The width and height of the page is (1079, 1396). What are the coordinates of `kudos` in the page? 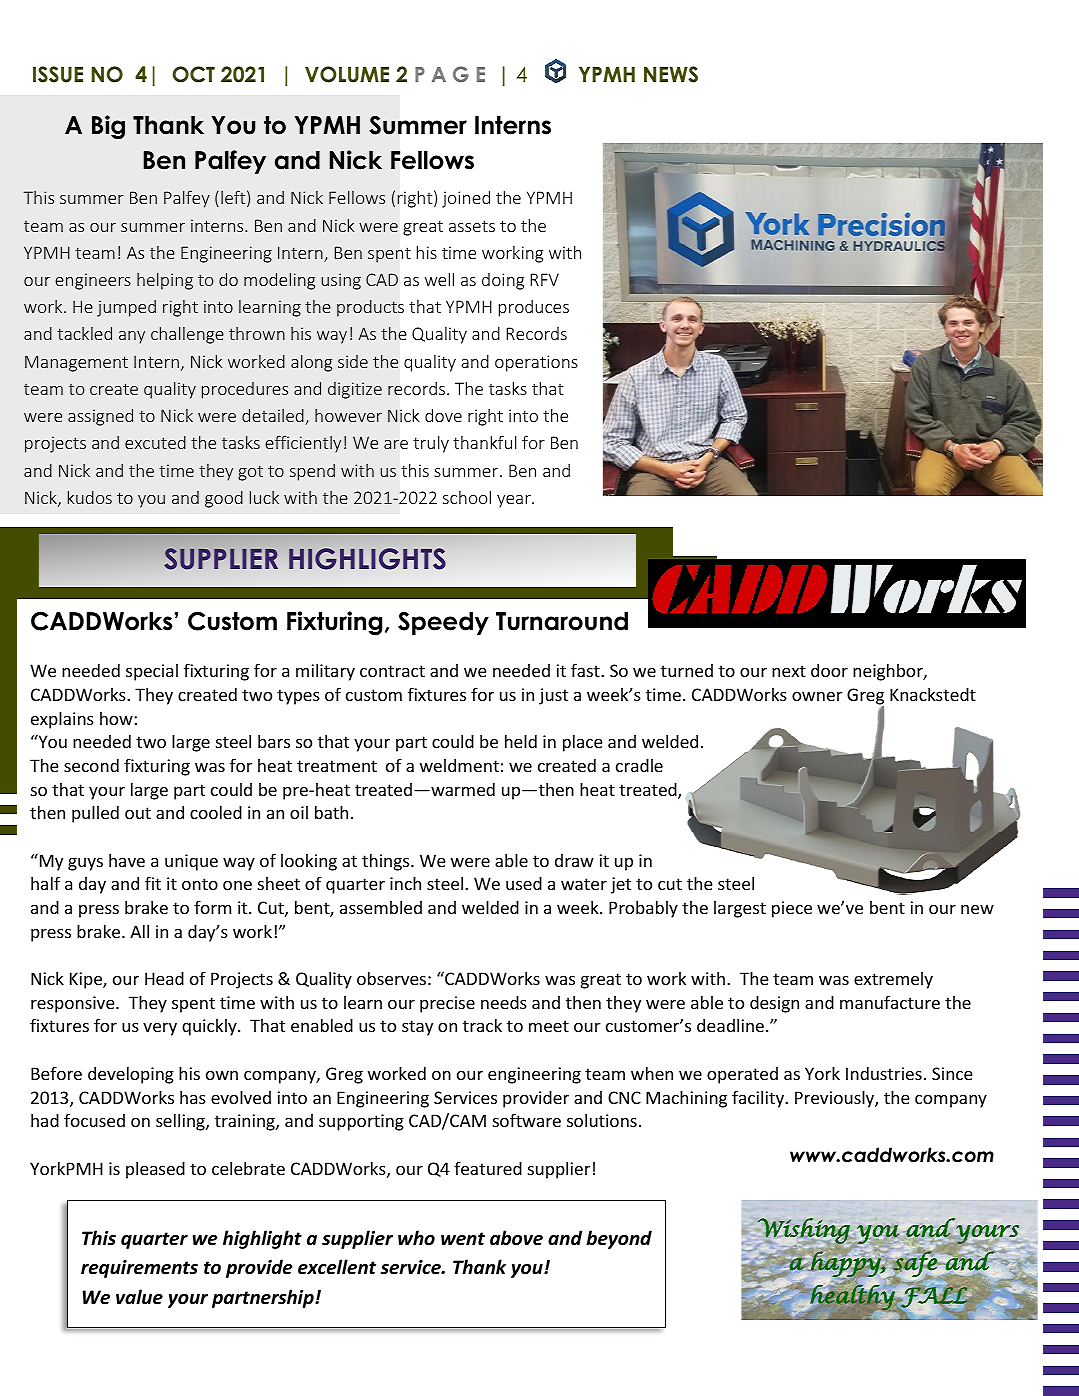 It's located at (90, 497).
